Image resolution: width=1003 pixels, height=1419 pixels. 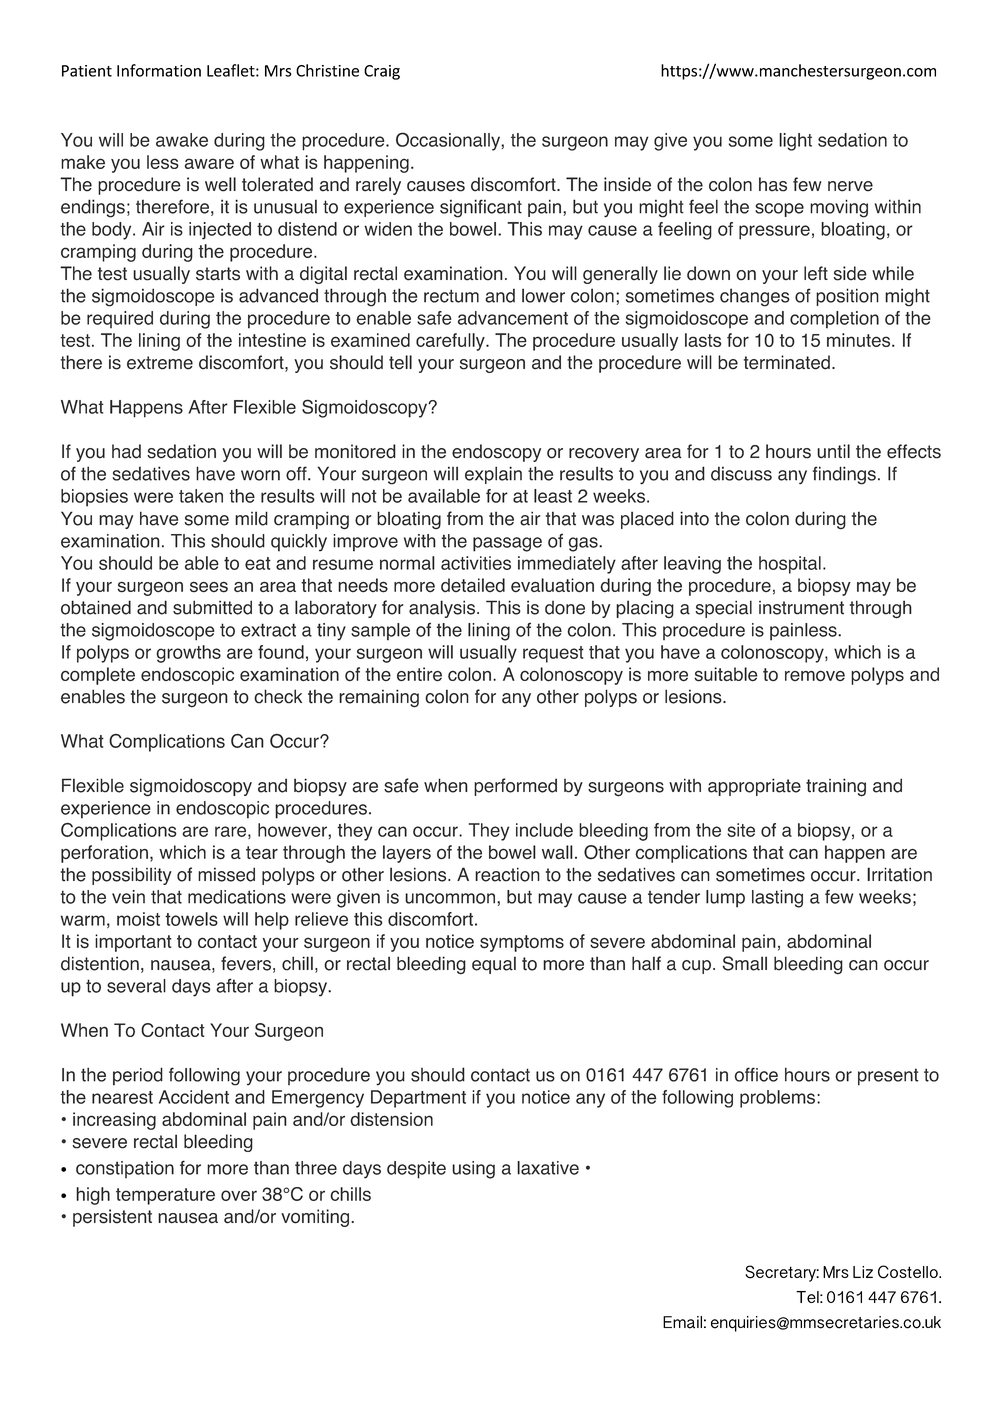 What do you see at coordinates (165, 1196) in the document?
I see `temperature` at bounding box center [165, 1196].
